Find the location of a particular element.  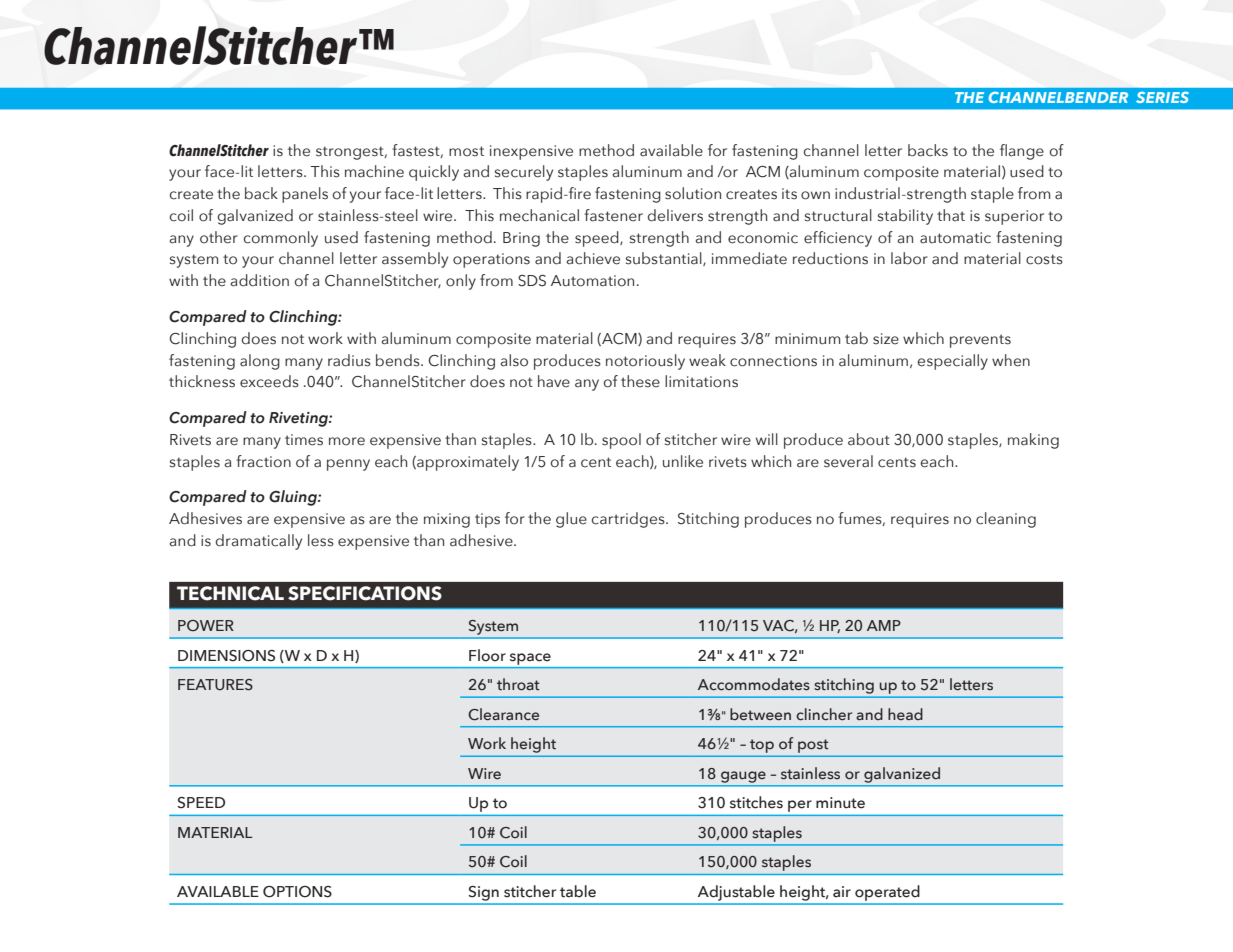

Accommodates is located at coordinates (754, 684).
